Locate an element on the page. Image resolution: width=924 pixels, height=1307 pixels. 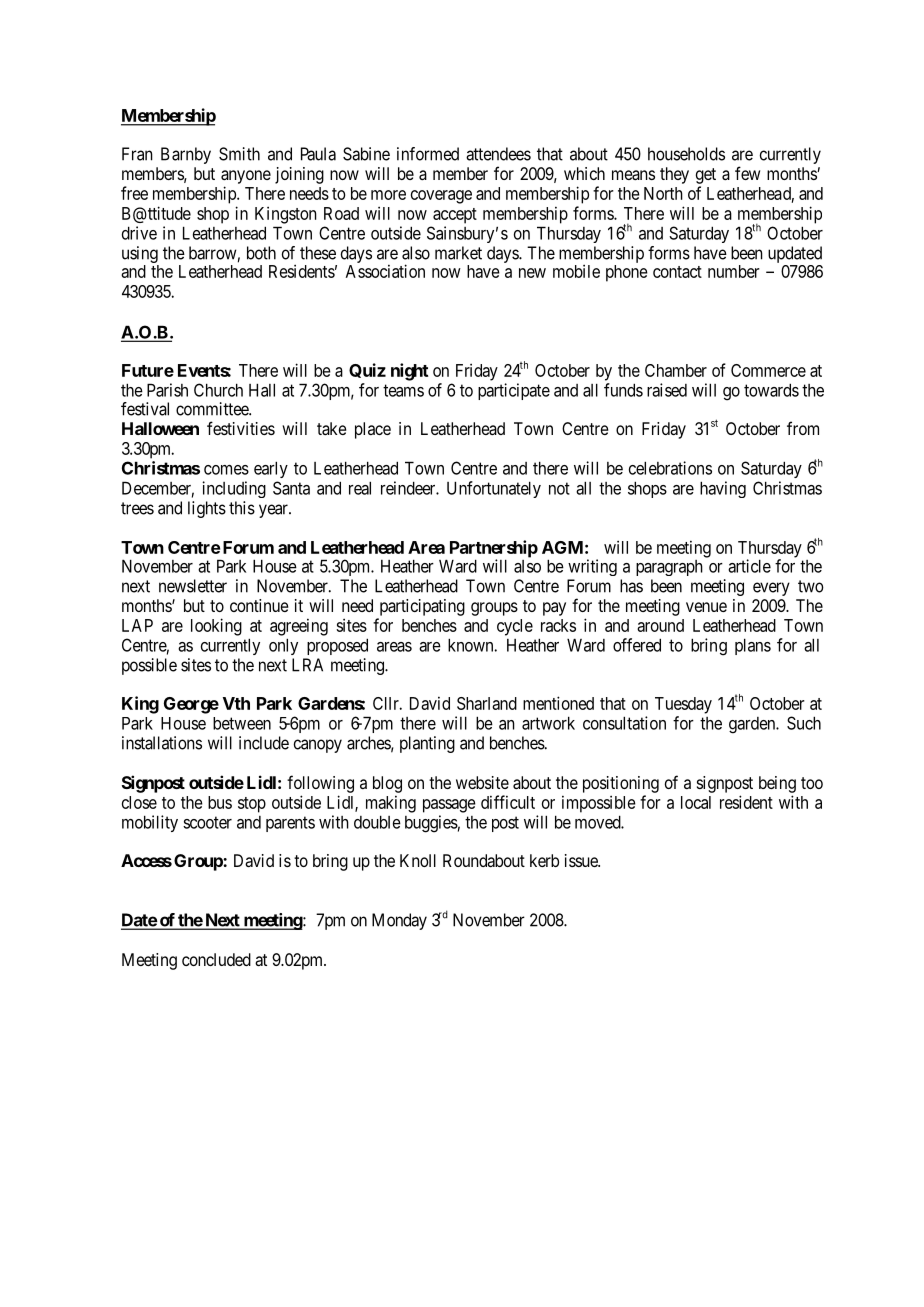
concluded is located at coordinates (216, 959).
